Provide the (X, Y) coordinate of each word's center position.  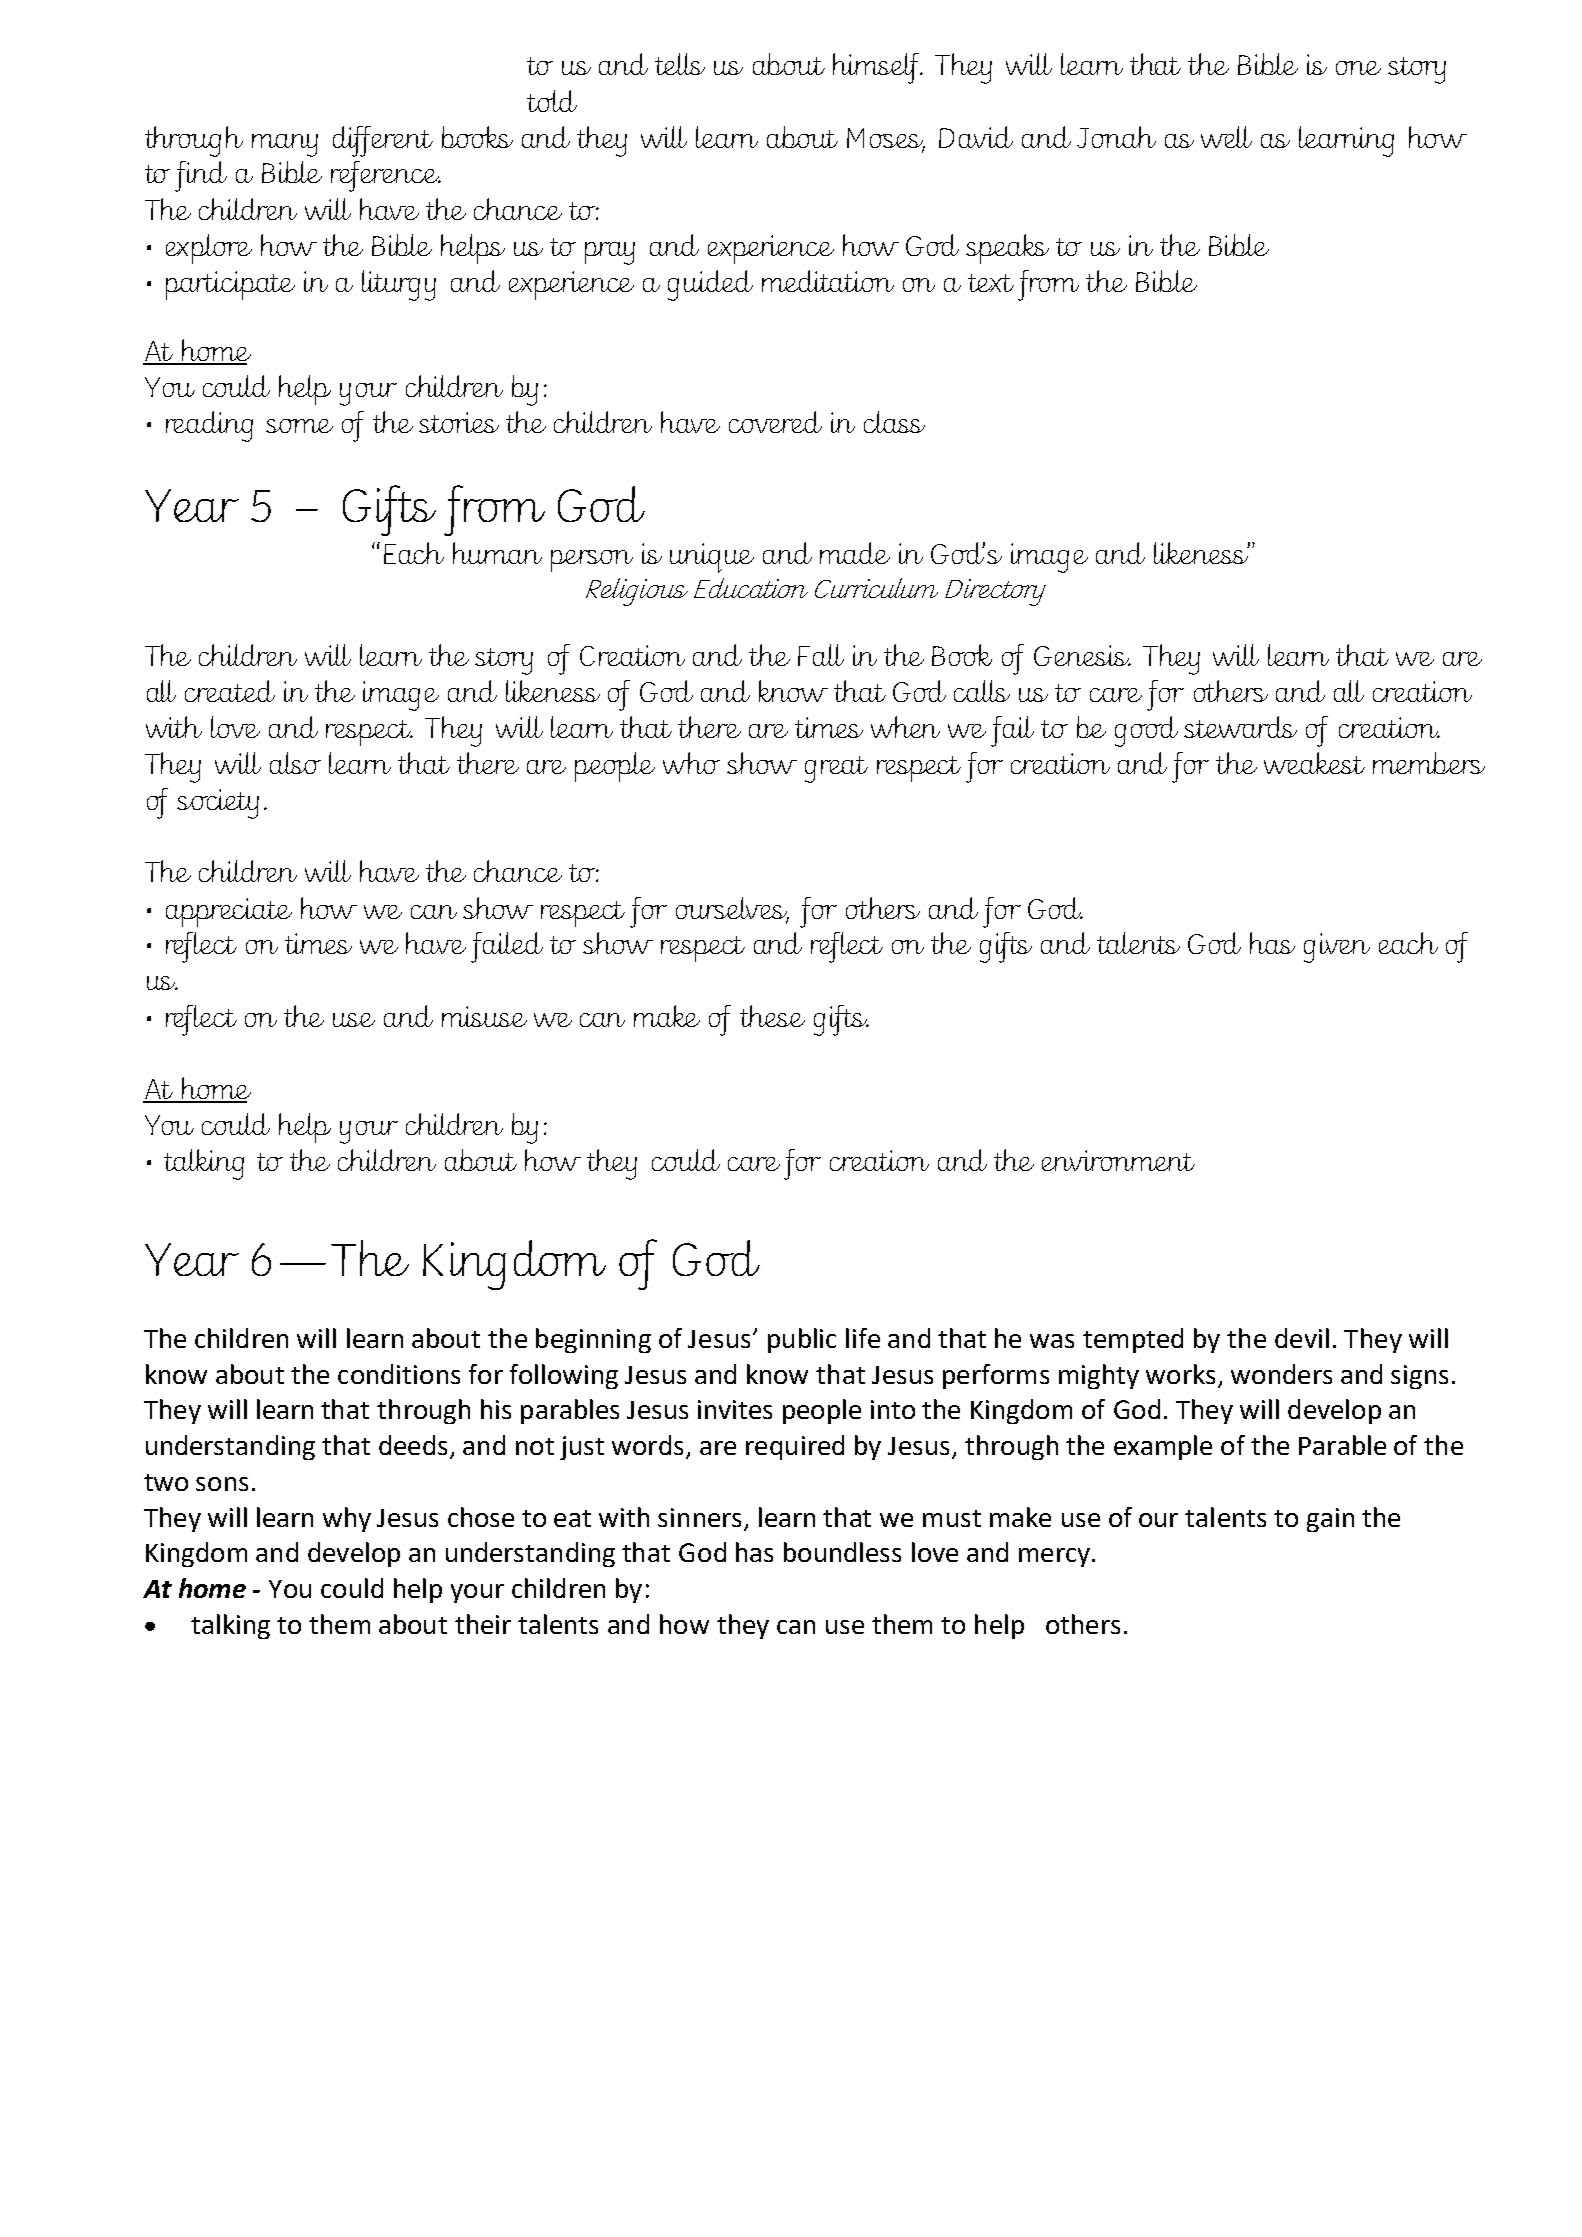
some (299, 426)
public (802, 1340)
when (905, 727)
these (772, 1016)
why (347, 1519)
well (1226, 137)
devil (1302, 1338)
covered (775, 422)
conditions (399, 1374)
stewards (1240, 727)
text (991, 283)
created (230, 691)
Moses (886, 139)
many (285, 145)
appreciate (229, 912)
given (1337, 948)
